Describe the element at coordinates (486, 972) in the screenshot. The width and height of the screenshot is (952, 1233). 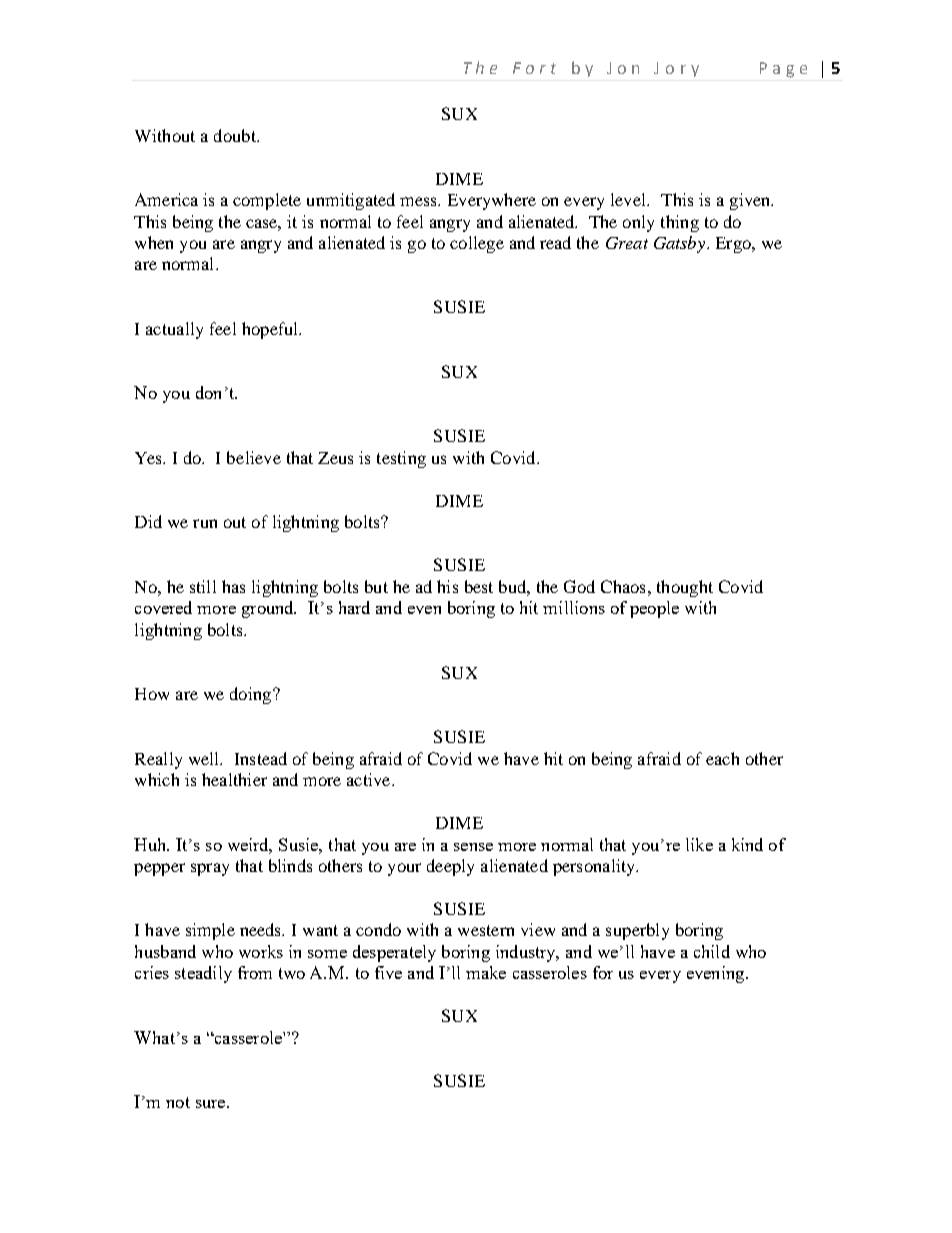
I see `make` at that location.
